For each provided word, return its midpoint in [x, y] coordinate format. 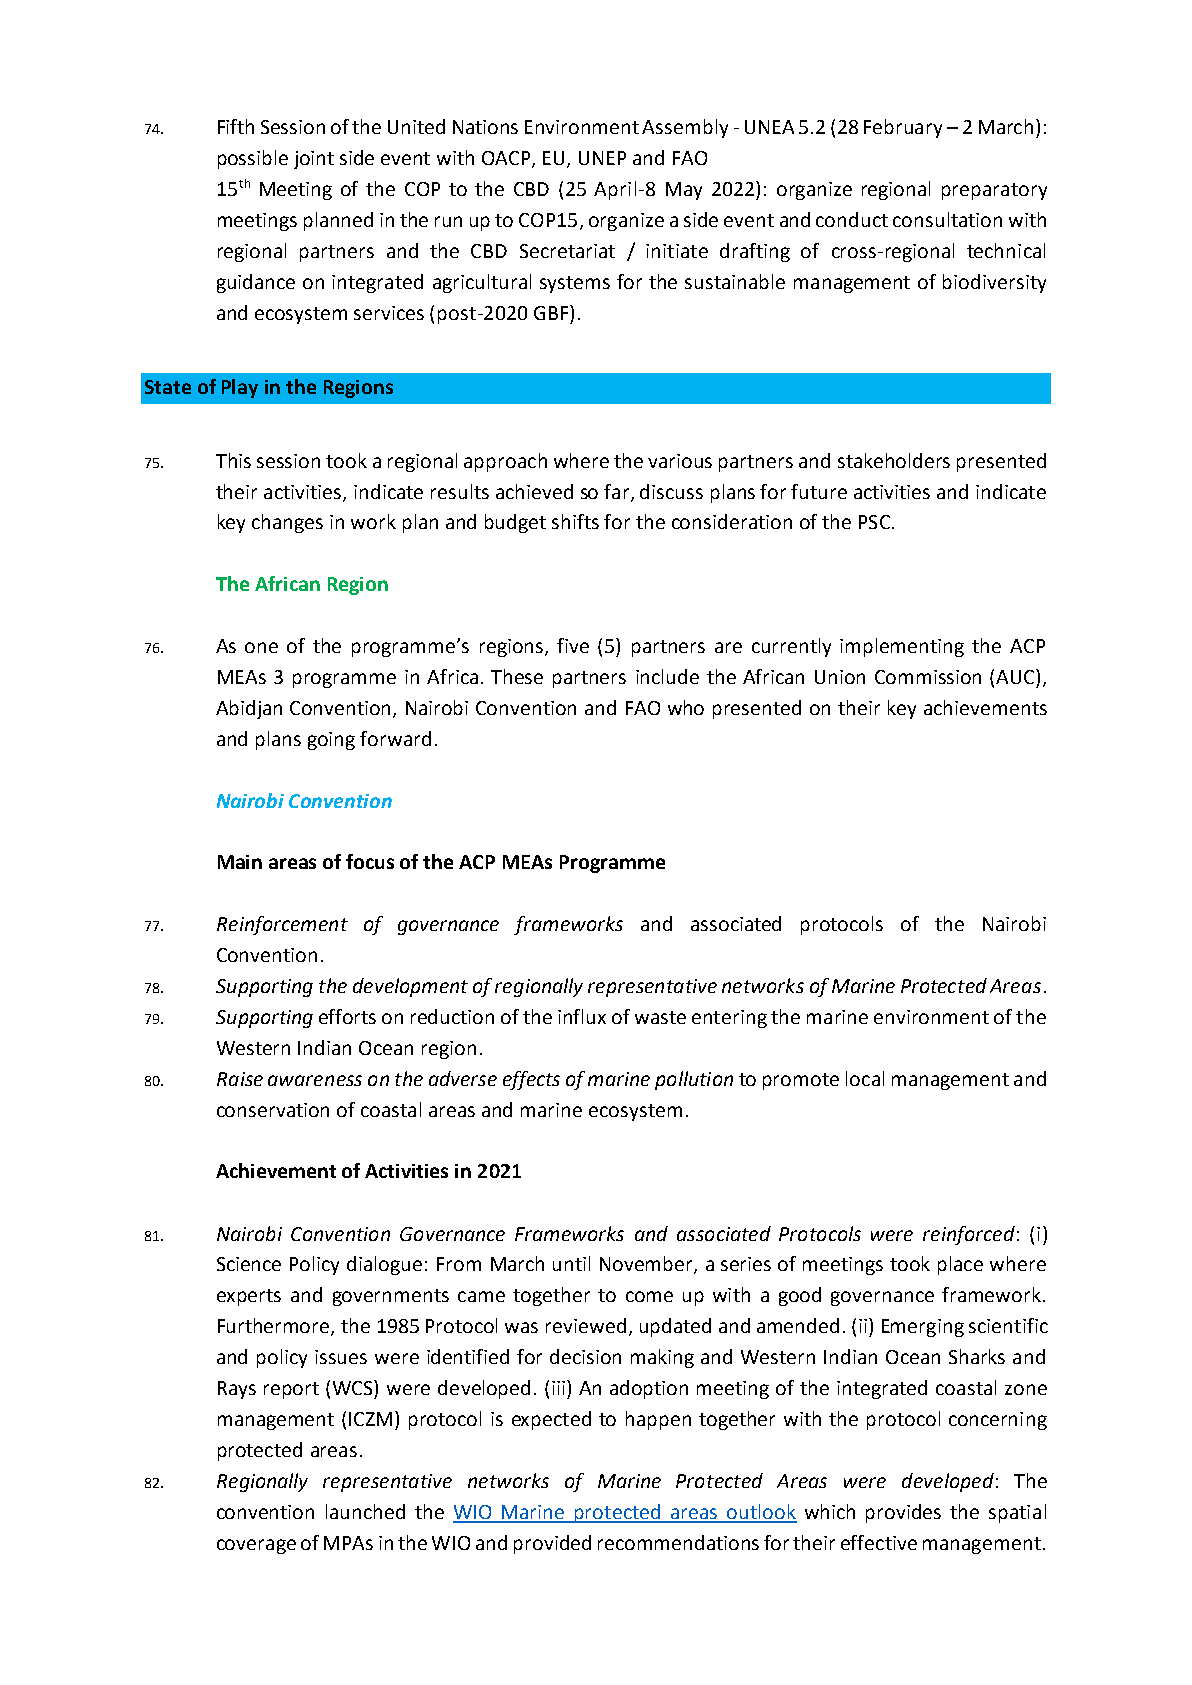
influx [582, 1016]
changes [287, 523]
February [903, 128]
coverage [256, 1546]
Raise [240, 1079]
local [865, 1078]
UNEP [602, 158]
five [573, 645]
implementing [902, 647]
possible [253, 159]
